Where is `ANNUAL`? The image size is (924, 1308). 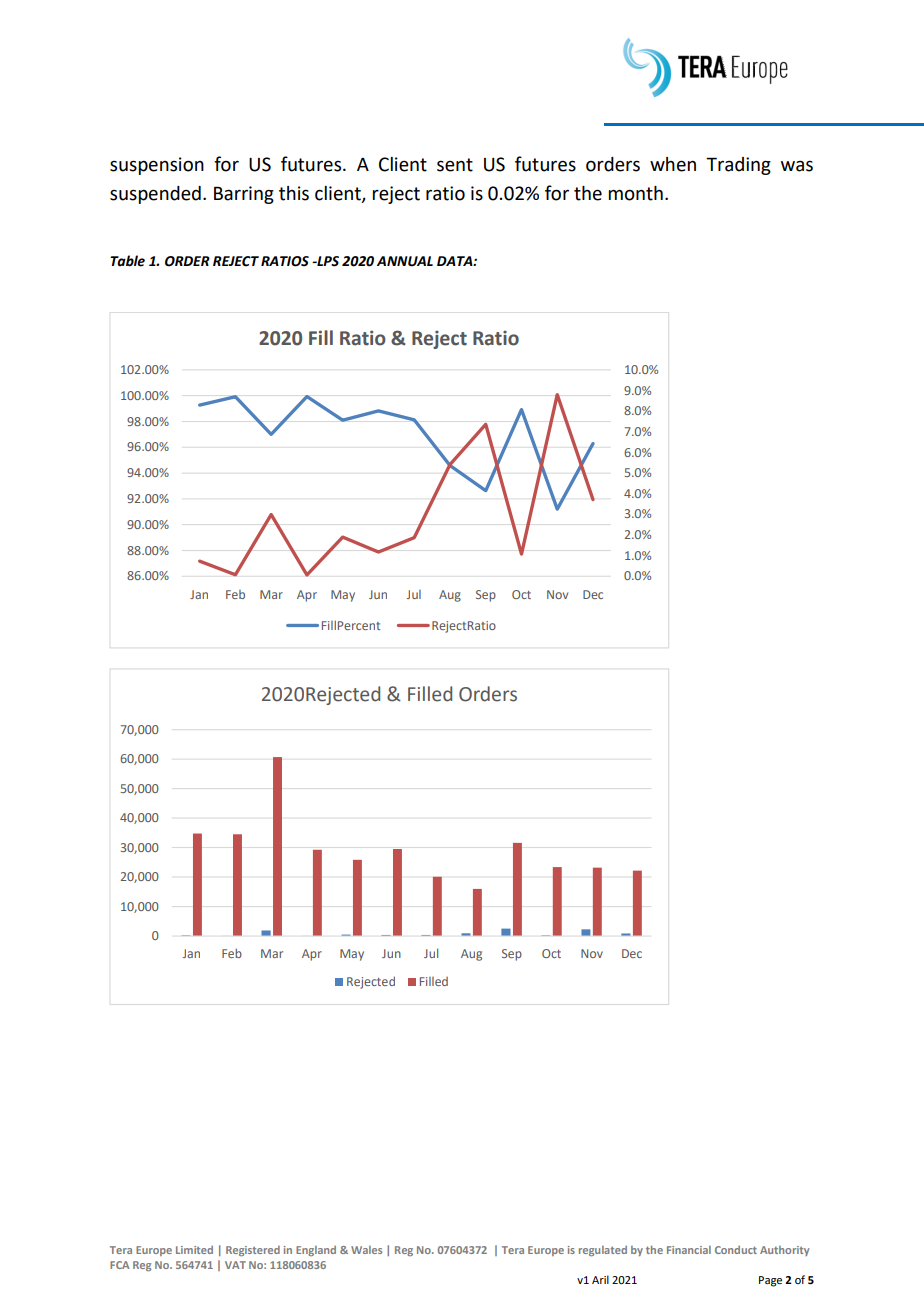
ANNUAL is located at coordinates (405, 261).
